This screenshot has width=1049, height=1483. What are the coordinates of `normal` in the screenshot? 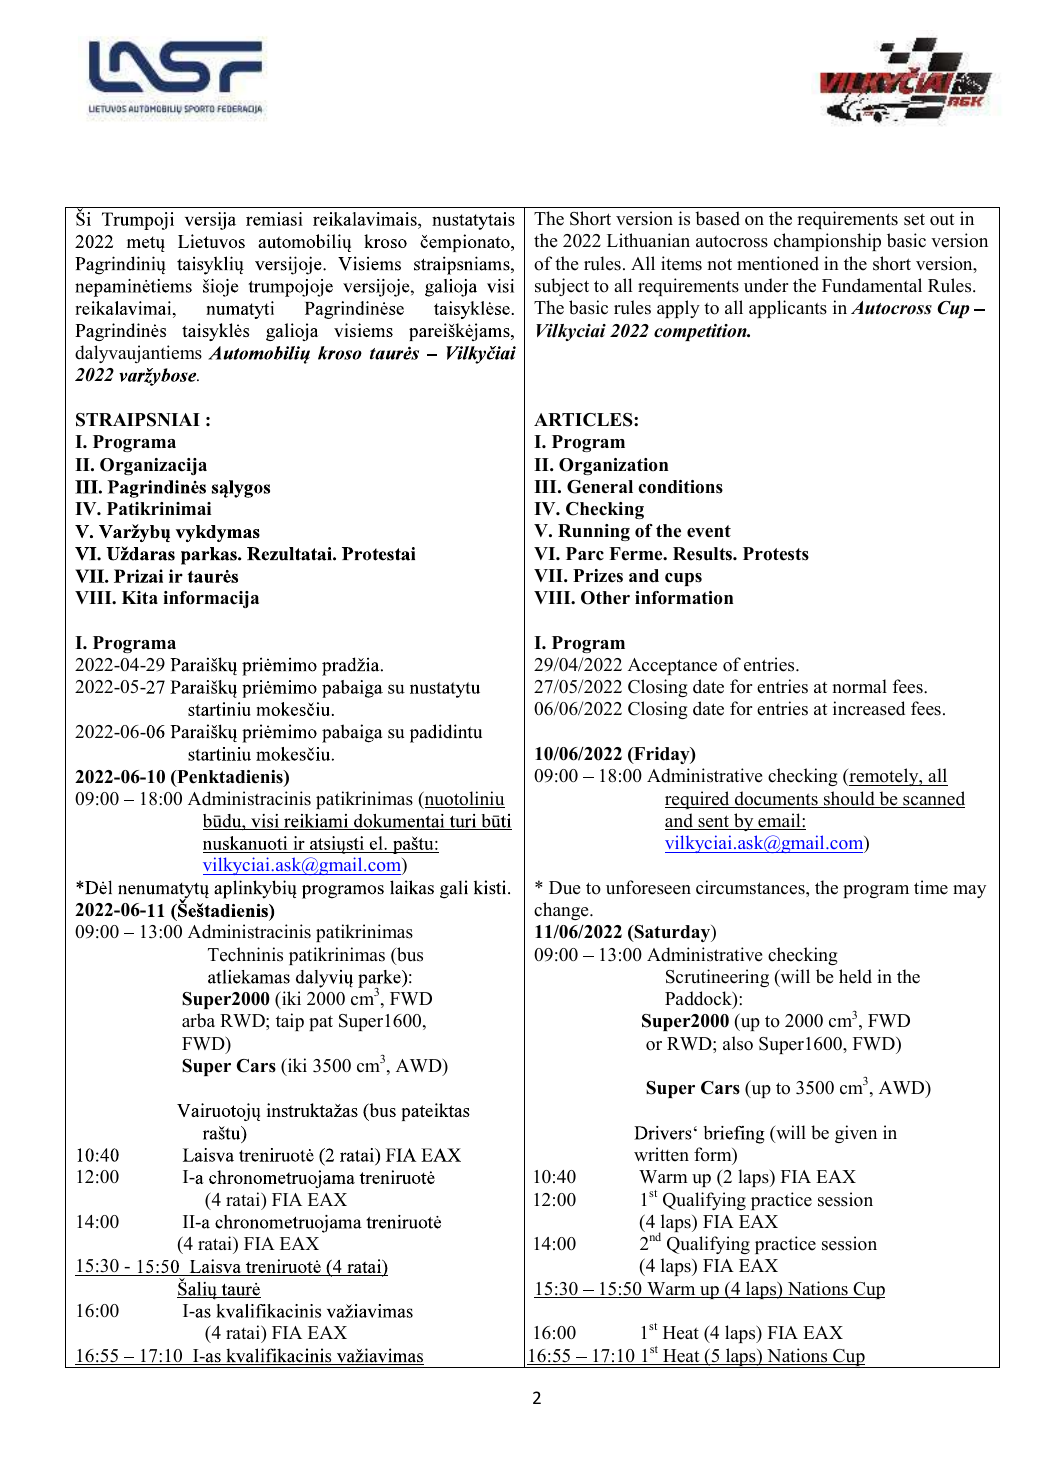 It's located at (859, 686).
